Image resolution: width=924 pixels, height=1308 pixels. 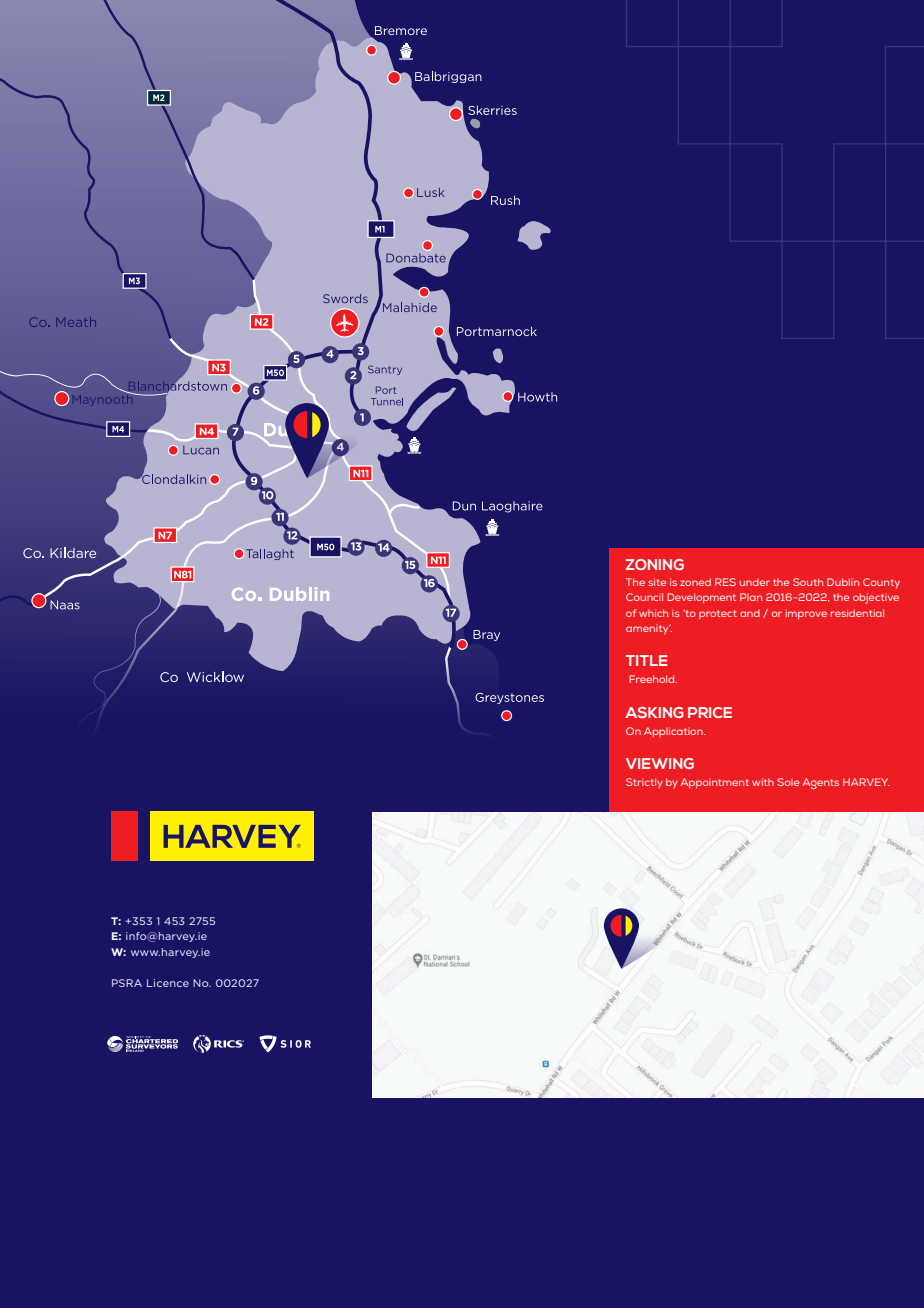 What do you see at coordinates (763, 782) in the screenshot?
I see `with` at bounding box center [763, 782].
